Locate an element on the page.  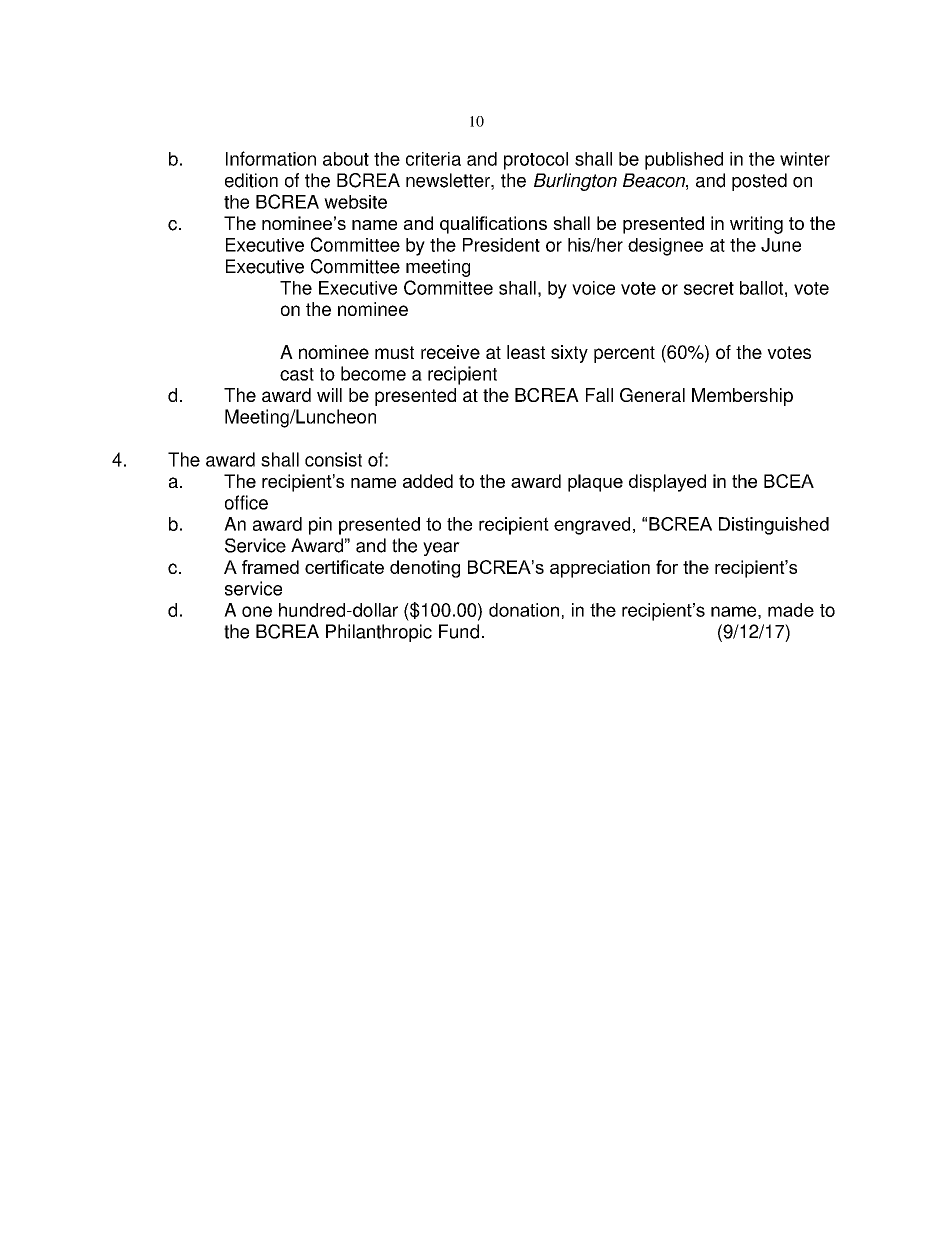
Membership is located at coordinates (742, 397).
